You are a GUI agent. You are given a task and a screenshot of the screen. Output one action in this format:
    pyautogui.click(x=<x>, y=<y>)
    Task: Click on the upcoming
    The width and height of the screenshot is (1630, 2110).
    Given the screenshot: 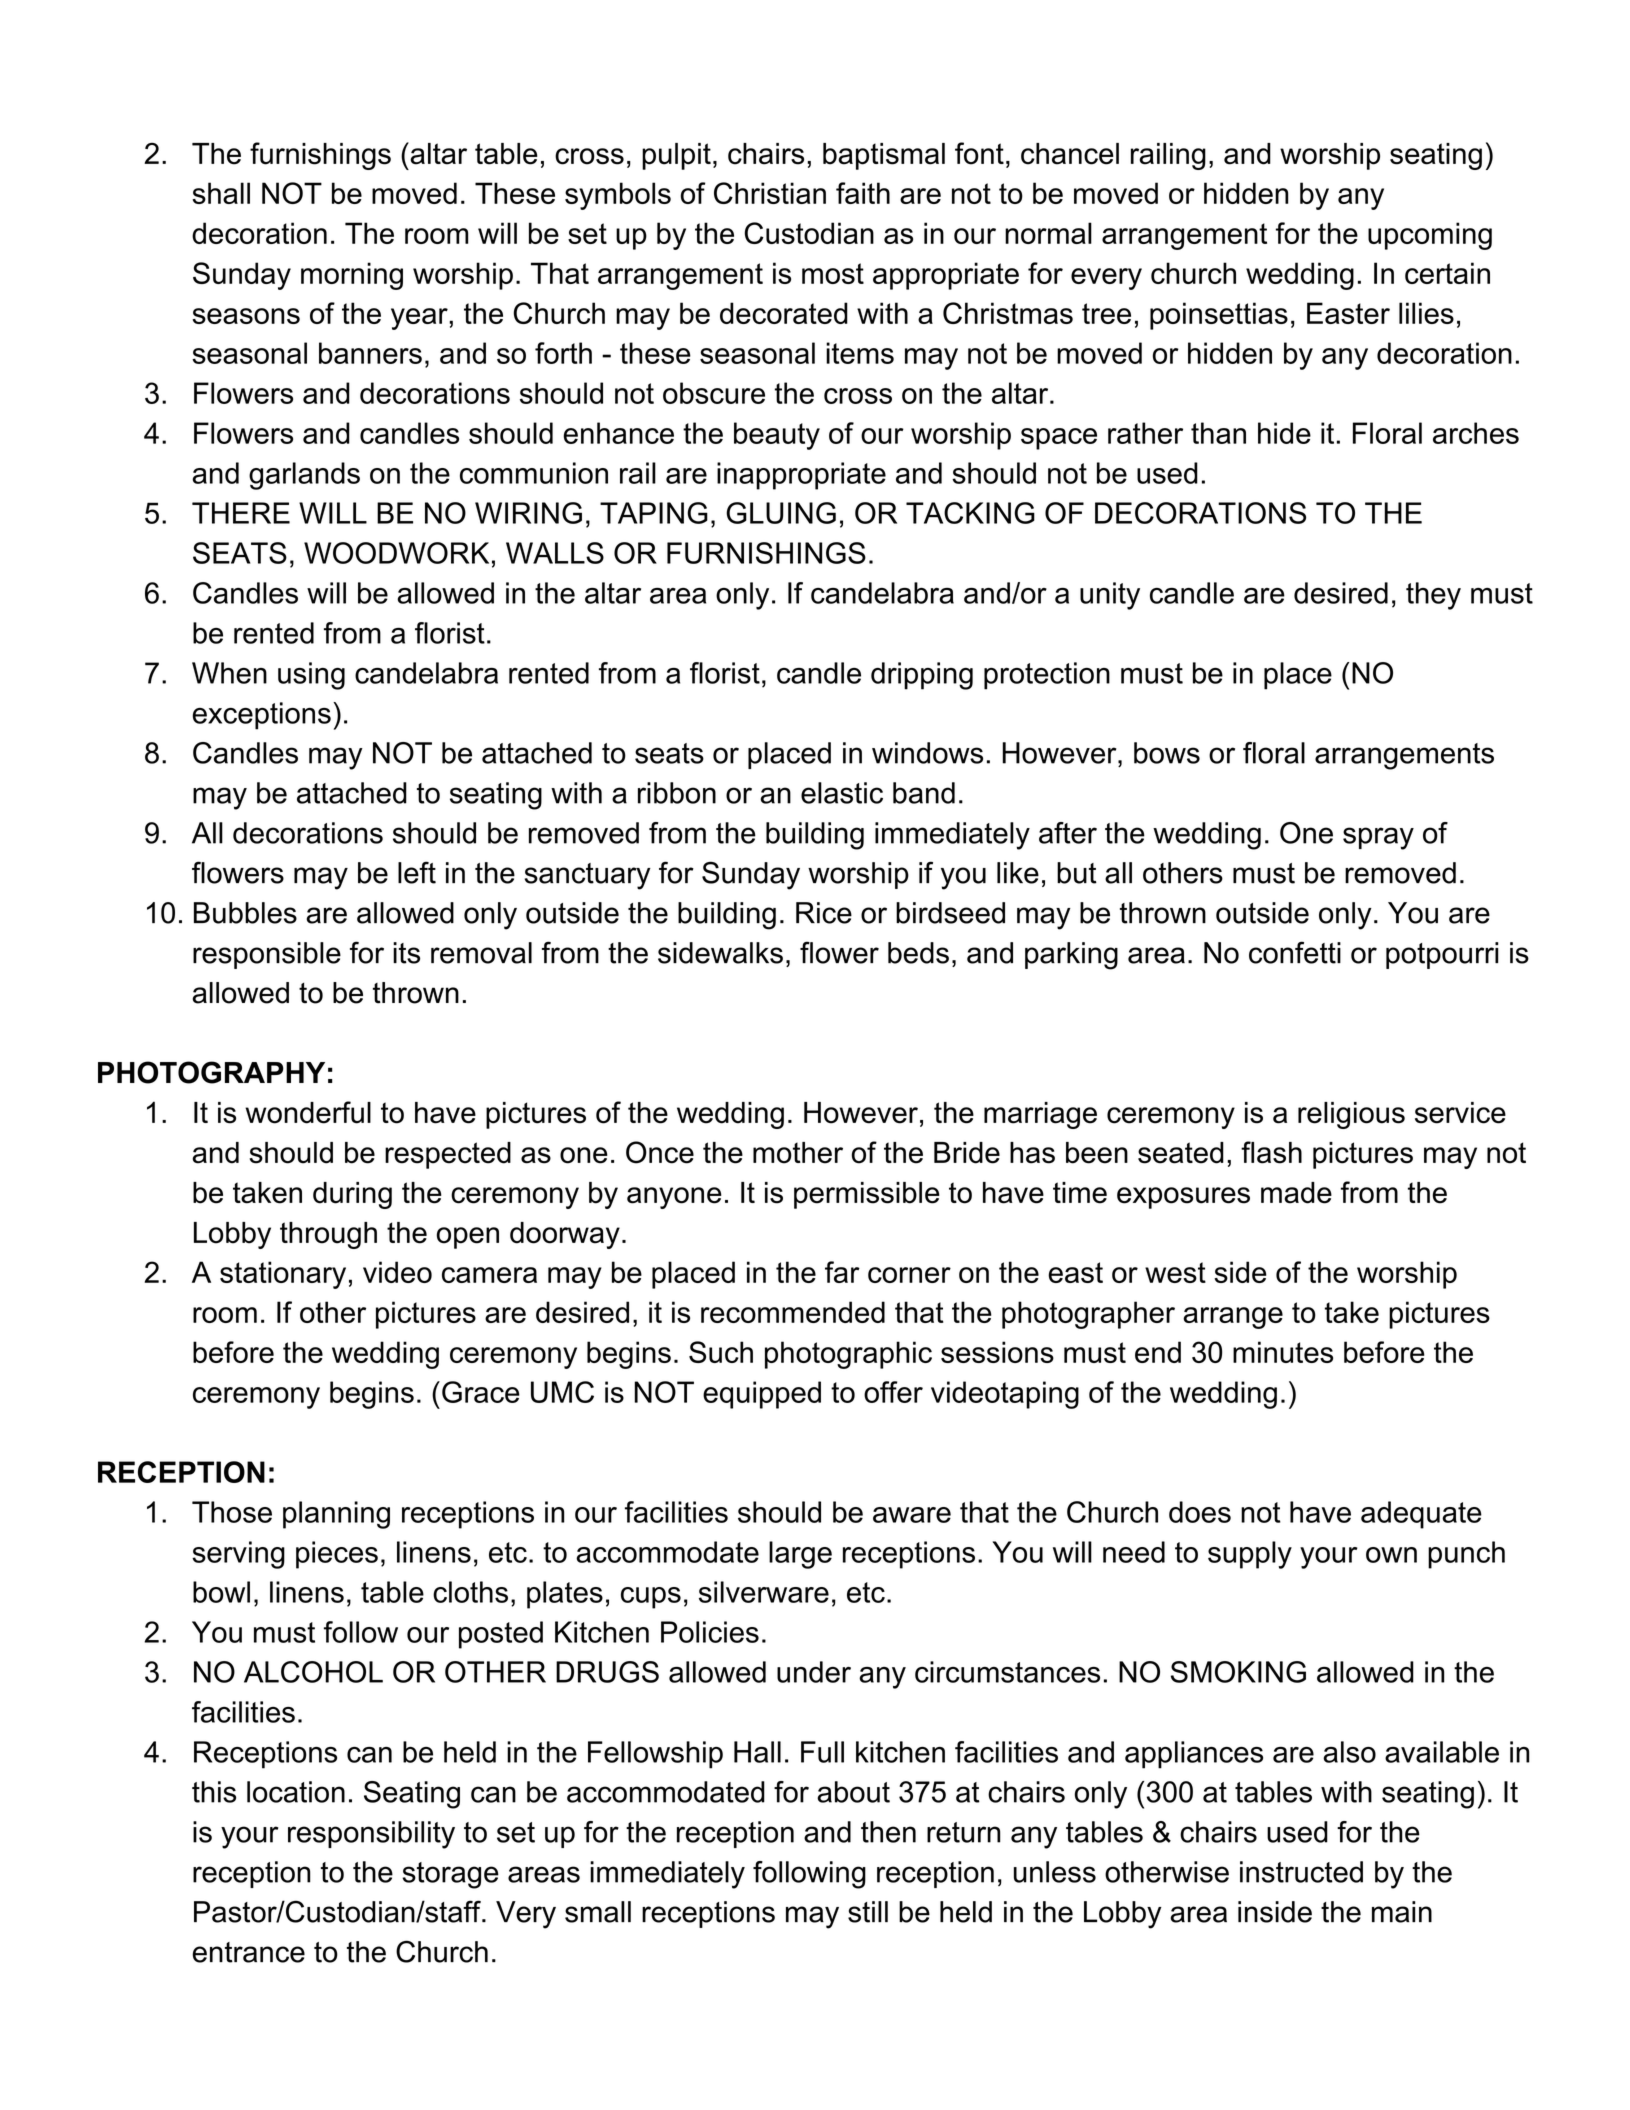 What is the action you would take?
    pyautogui.click(x=1430, y=236)
